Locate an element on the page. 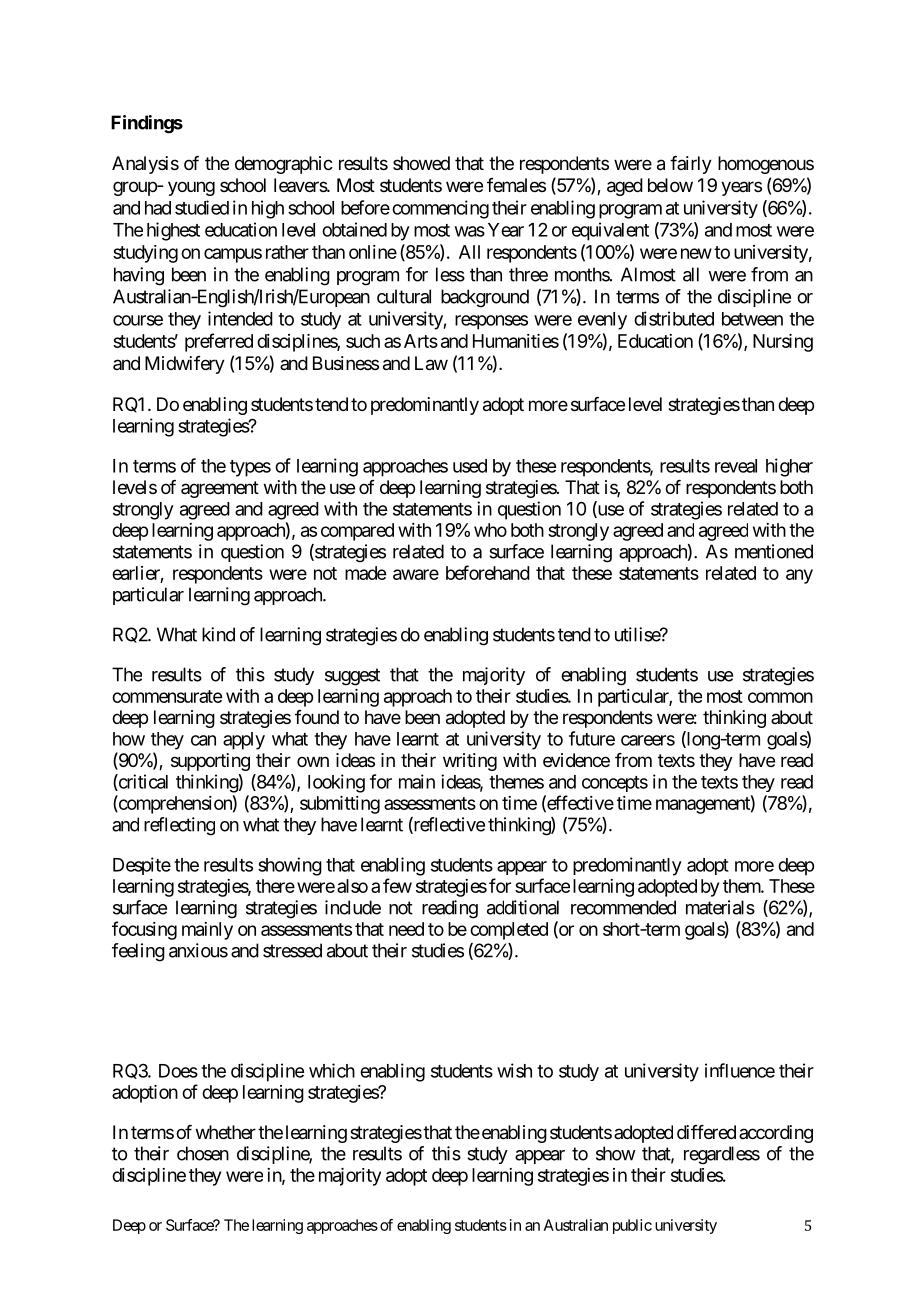  common is located at coordinates (780, 697).
